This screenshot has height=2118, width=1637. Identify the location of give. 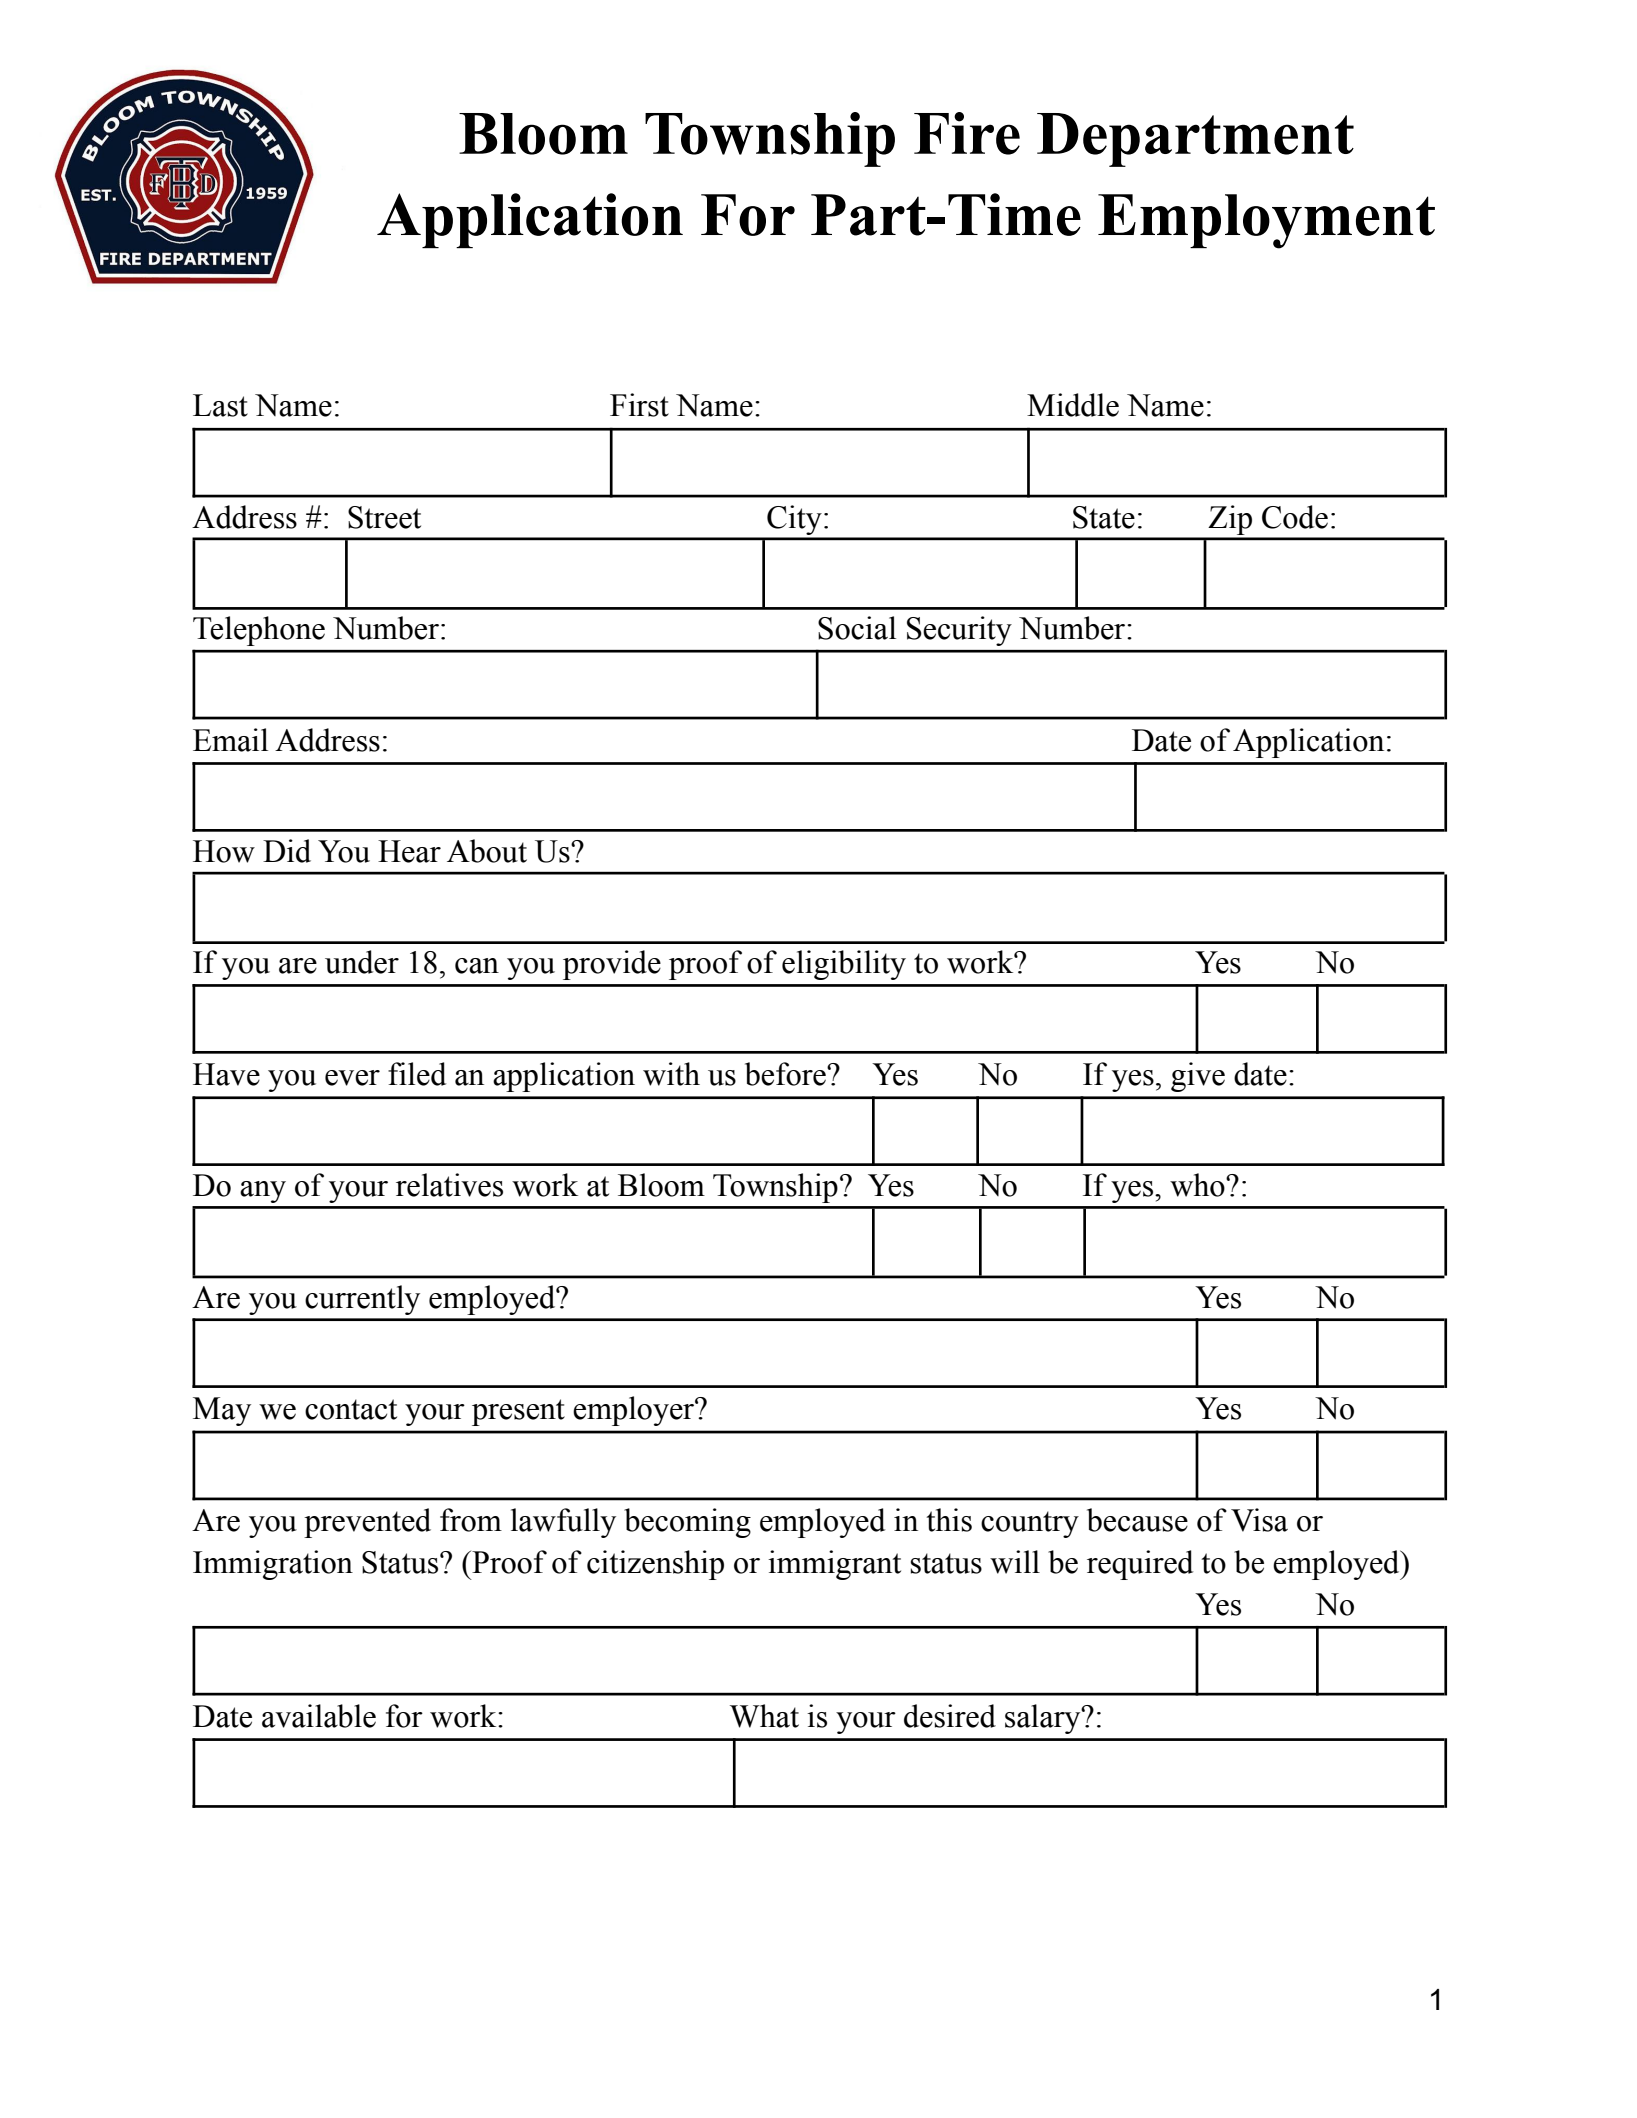
(1198, 1077).
